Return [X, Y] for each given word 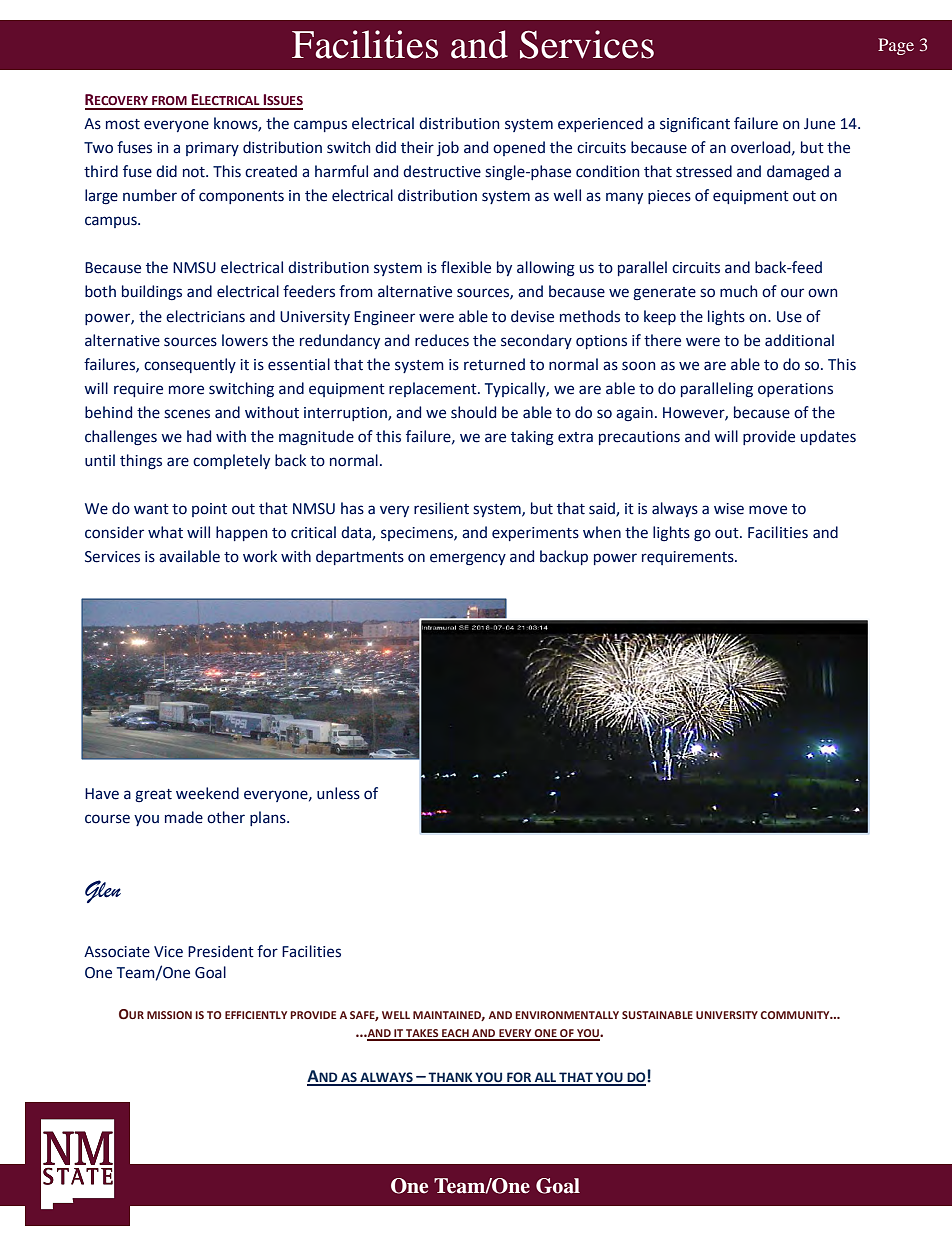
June [819, 124]
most [123, 124]
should [473, 412]
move [768, 510]
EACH [455, 1034]
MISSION [169, 1015]
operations [795, 390]
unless [338, 793]
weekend [207, 793]
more [186, 390]
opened [519, 148]
